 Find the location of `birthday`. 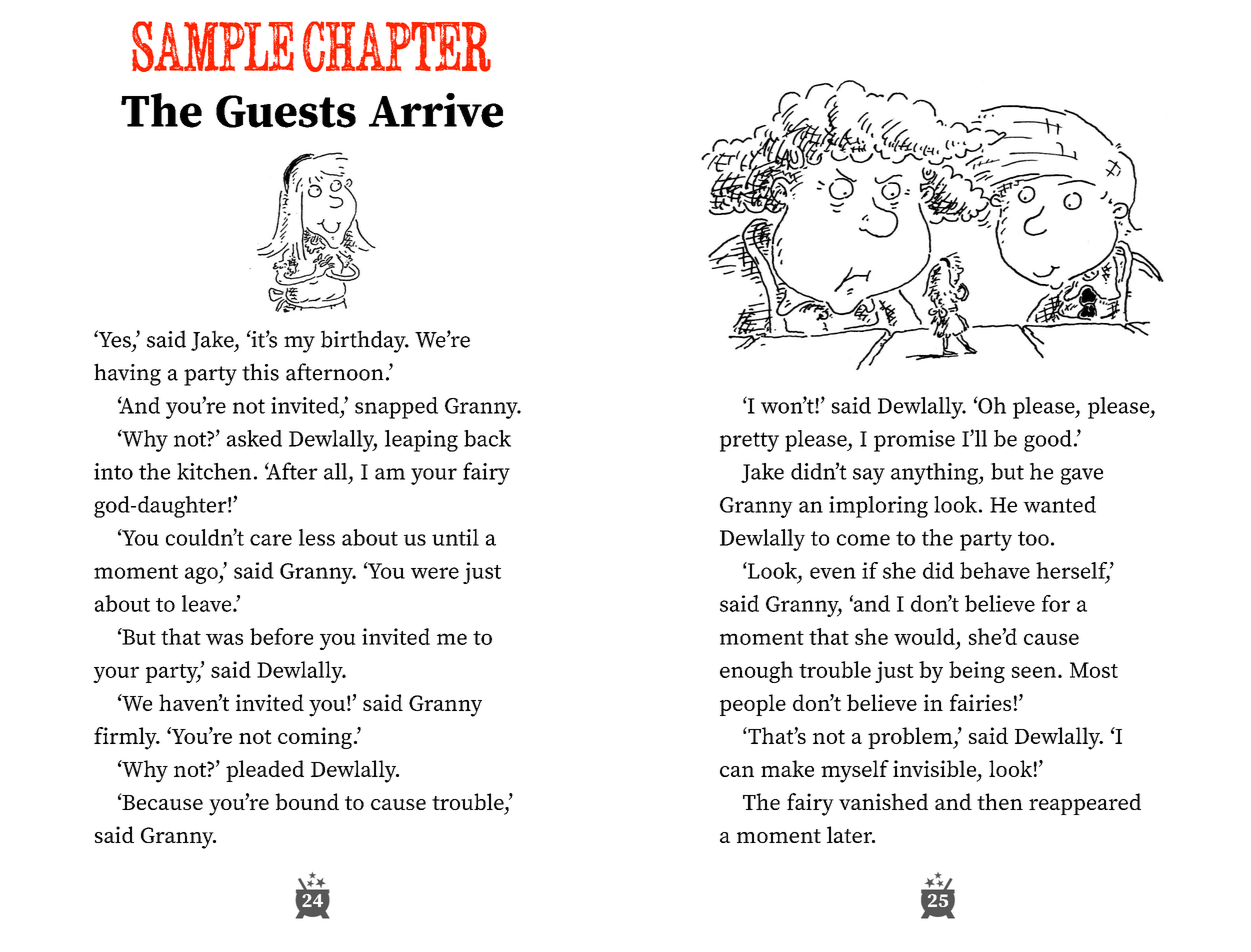

birthday is located at coordinates (364, 341).
